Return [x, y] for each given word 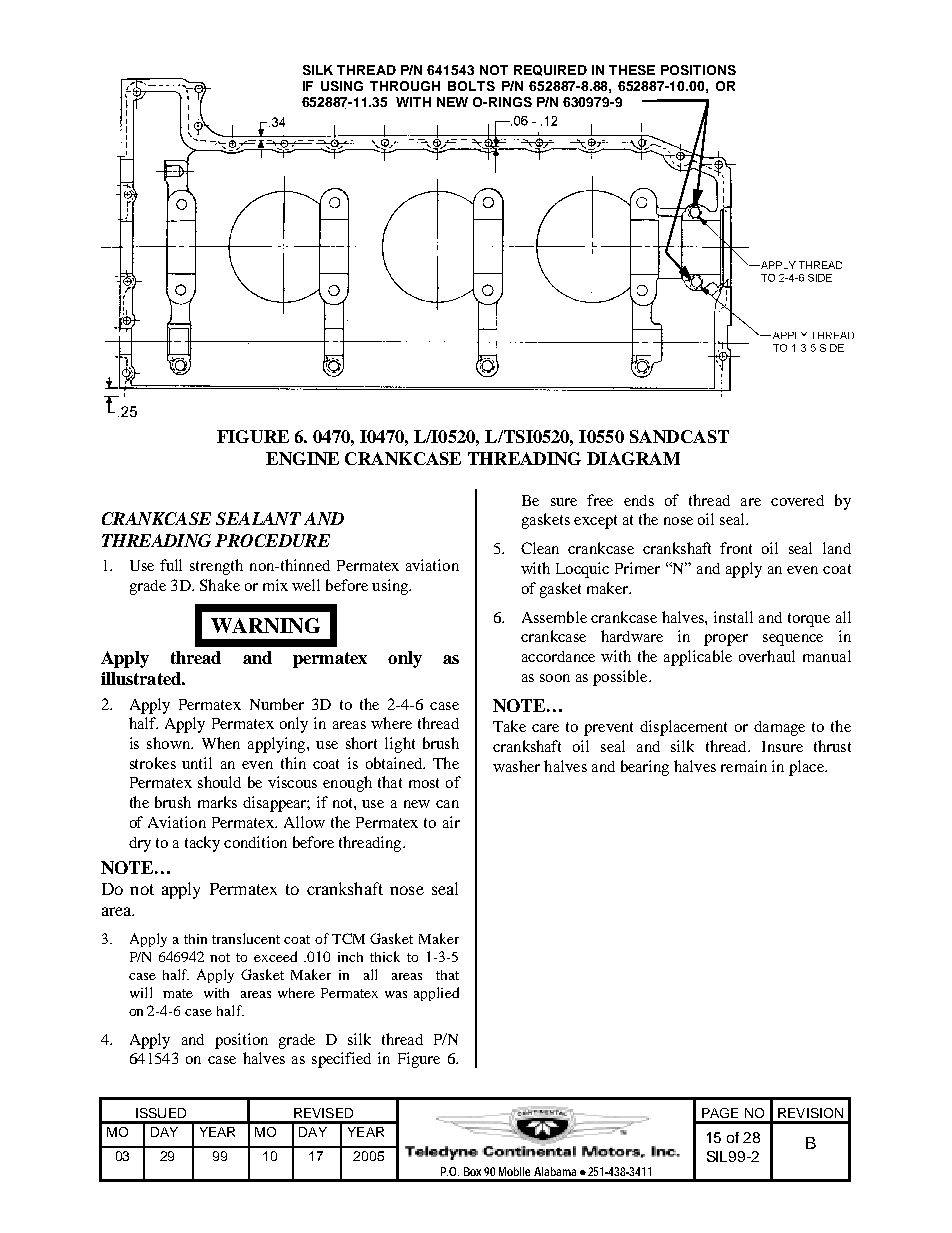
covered [797, 500]
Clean [540, 548]
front [736, 548]
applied [436, 994]
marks [217, 802]
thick [385, 956]
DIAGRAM [633, 458]
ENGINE [302, 458]
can [447, 804]
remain [744, 766]
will [141, 992]
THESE [632, 70]
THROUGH [405, 86]
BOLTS [471, 86]
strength [216, 567]
